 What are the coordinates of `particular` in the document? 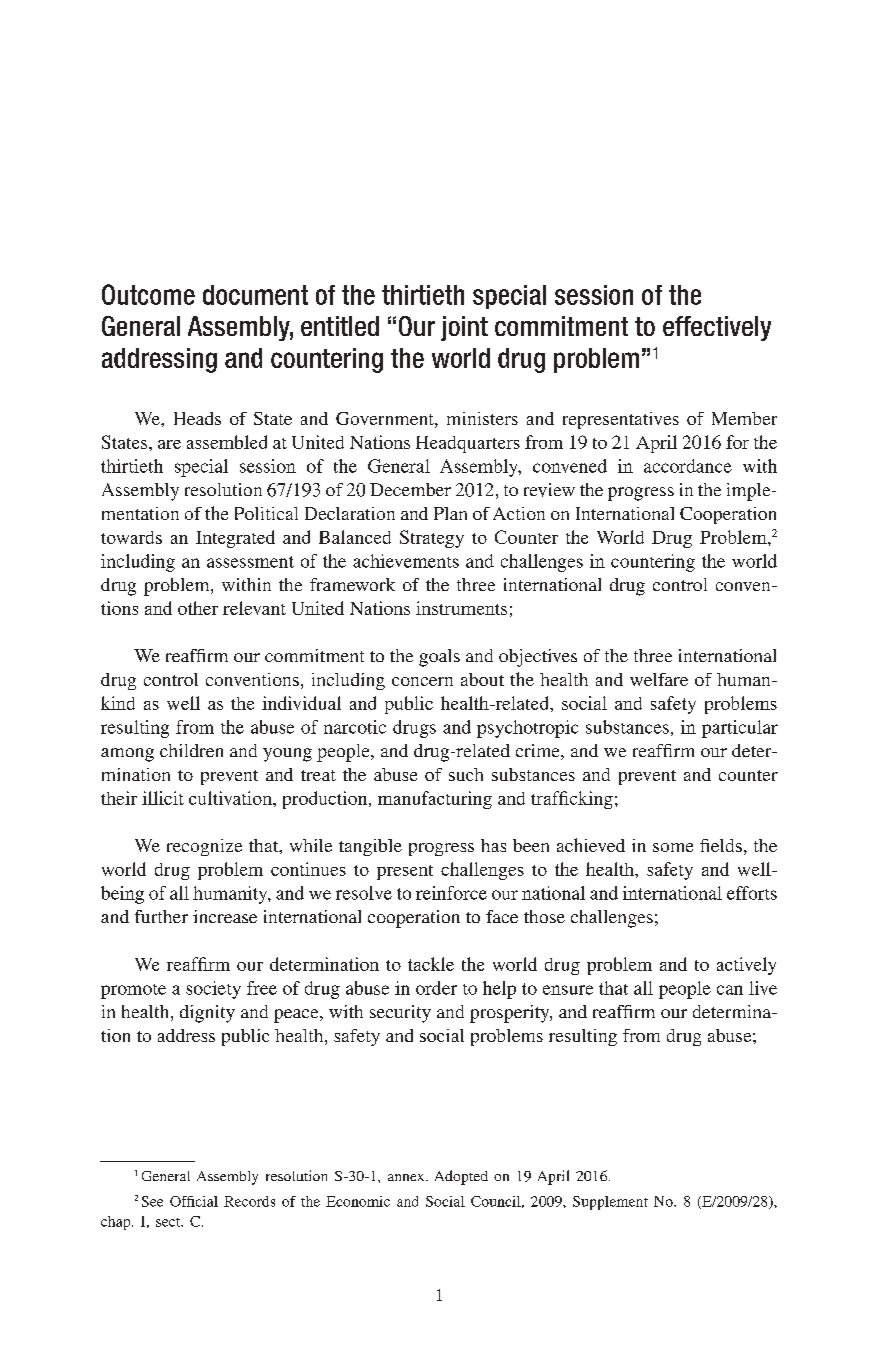 It's located at (740, 729).
